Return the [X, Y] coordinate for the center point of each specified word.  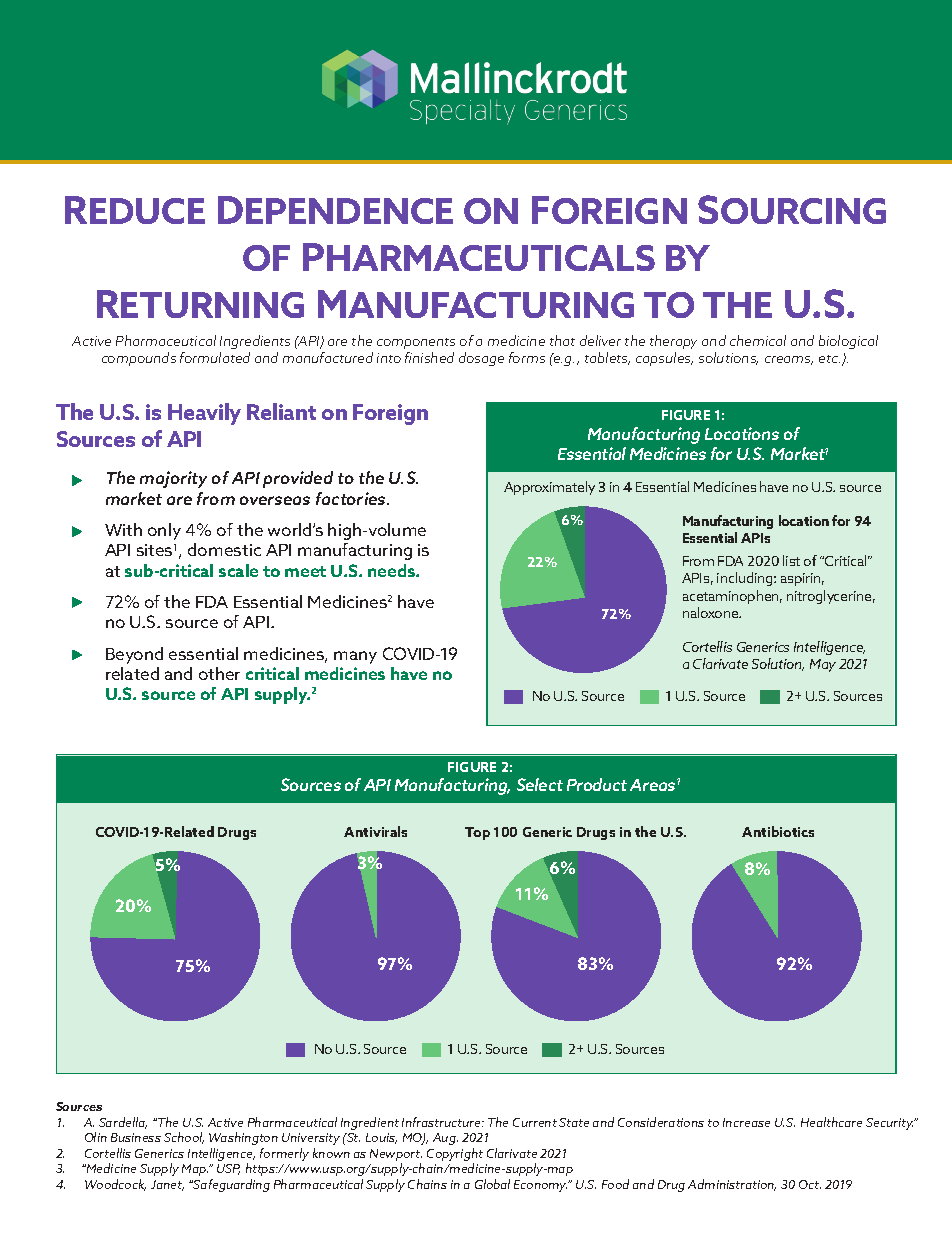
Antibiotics [778, 831]
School [184, 1138]
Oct [810, 1184]
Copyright [455, 1156]
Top [477, 833]
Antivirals [375, 831]
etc [829, 359]
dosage [481, 359]
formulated [215, 357]
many [355, 657]
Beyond [134, 655]
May [823, 665]
